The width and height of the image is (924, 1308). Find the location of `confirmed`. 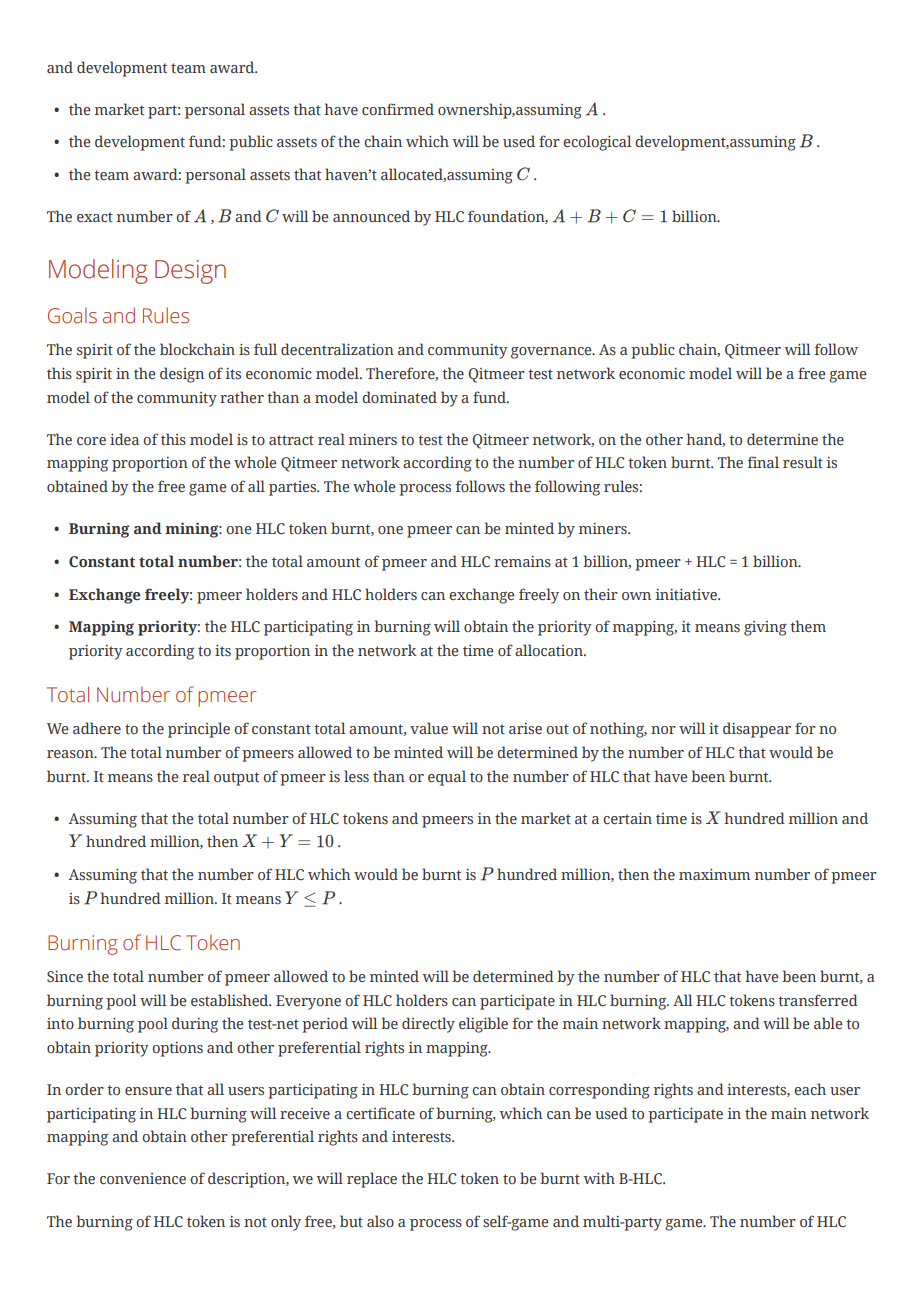

confirmed is located at coordinates (398, 109).
